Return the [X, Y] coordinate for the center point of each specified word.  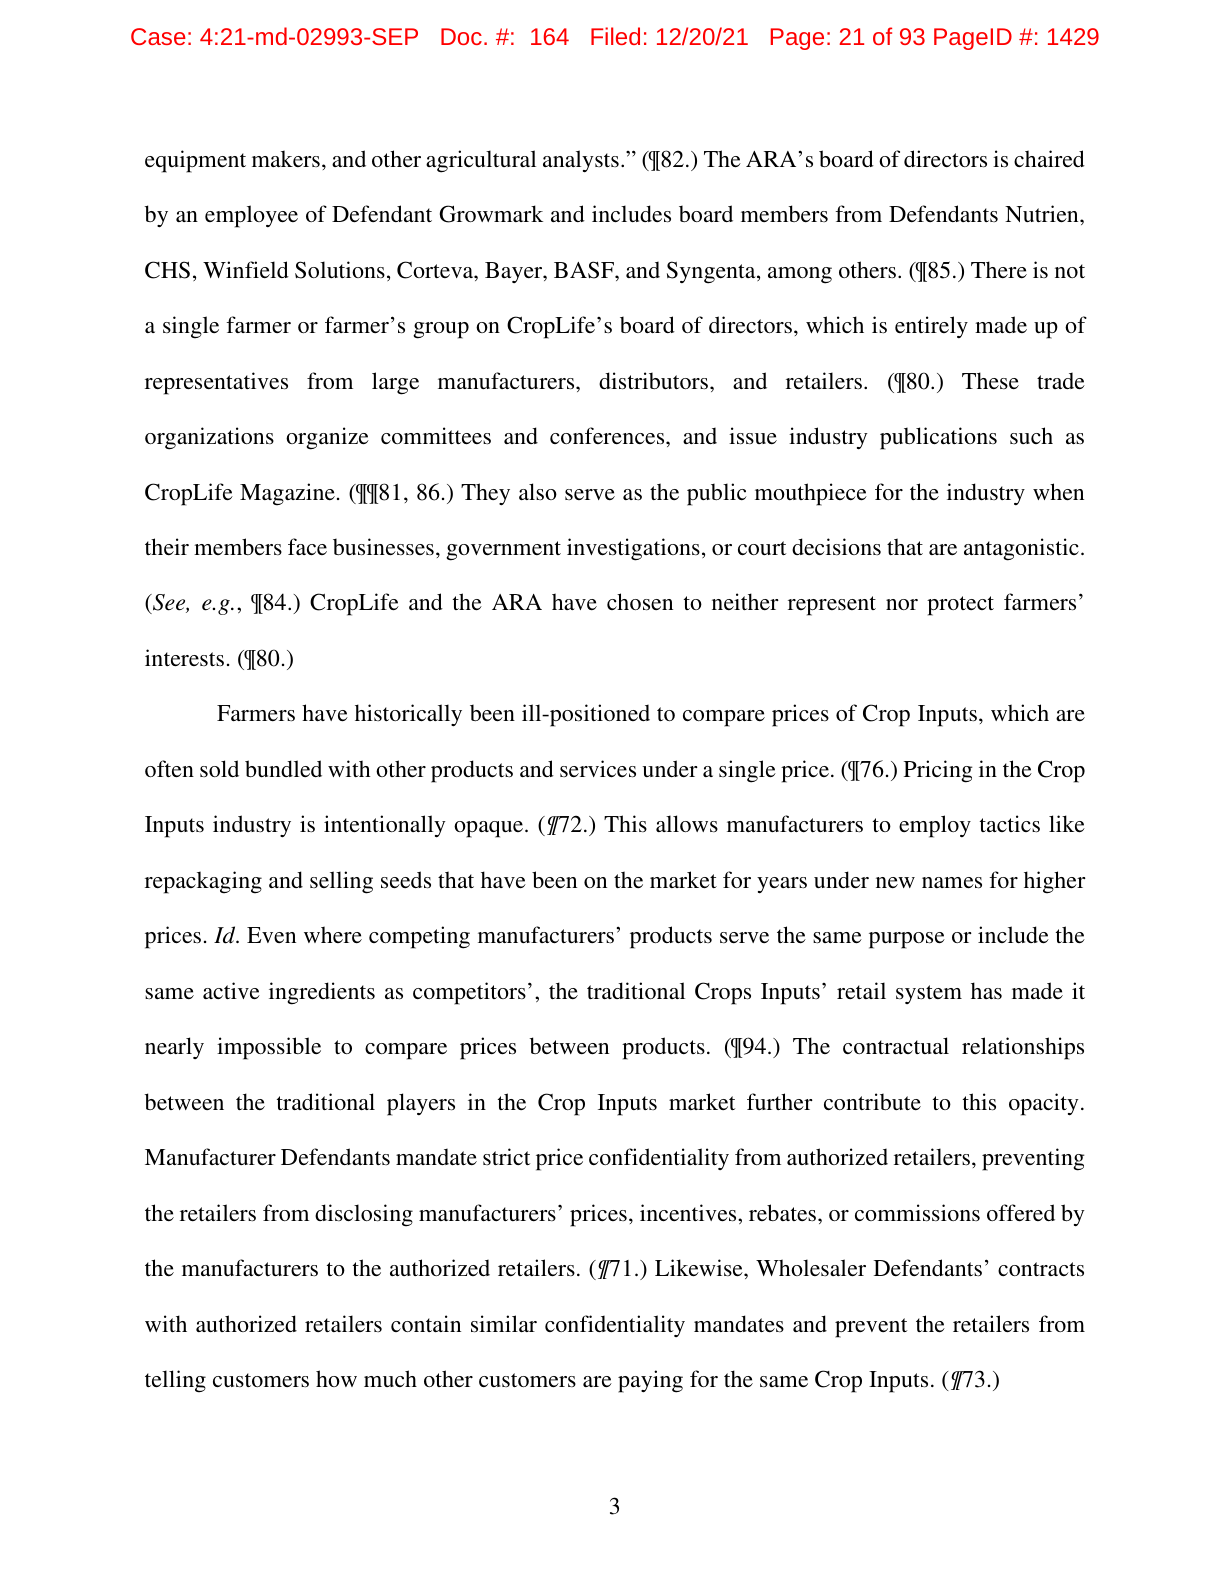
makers [286, 158]
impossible [269, 1048]
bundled [283, 768]
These [990, 380]
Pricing [938, 771]
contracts [1041, 1269]
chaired [1049, 158]
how [336, 1378]
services [598, 769]
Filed [615, 36]
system [929, 994]
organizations [209, 438]
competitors [469, 993]
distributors [653, 381]
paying [650, 1381]
